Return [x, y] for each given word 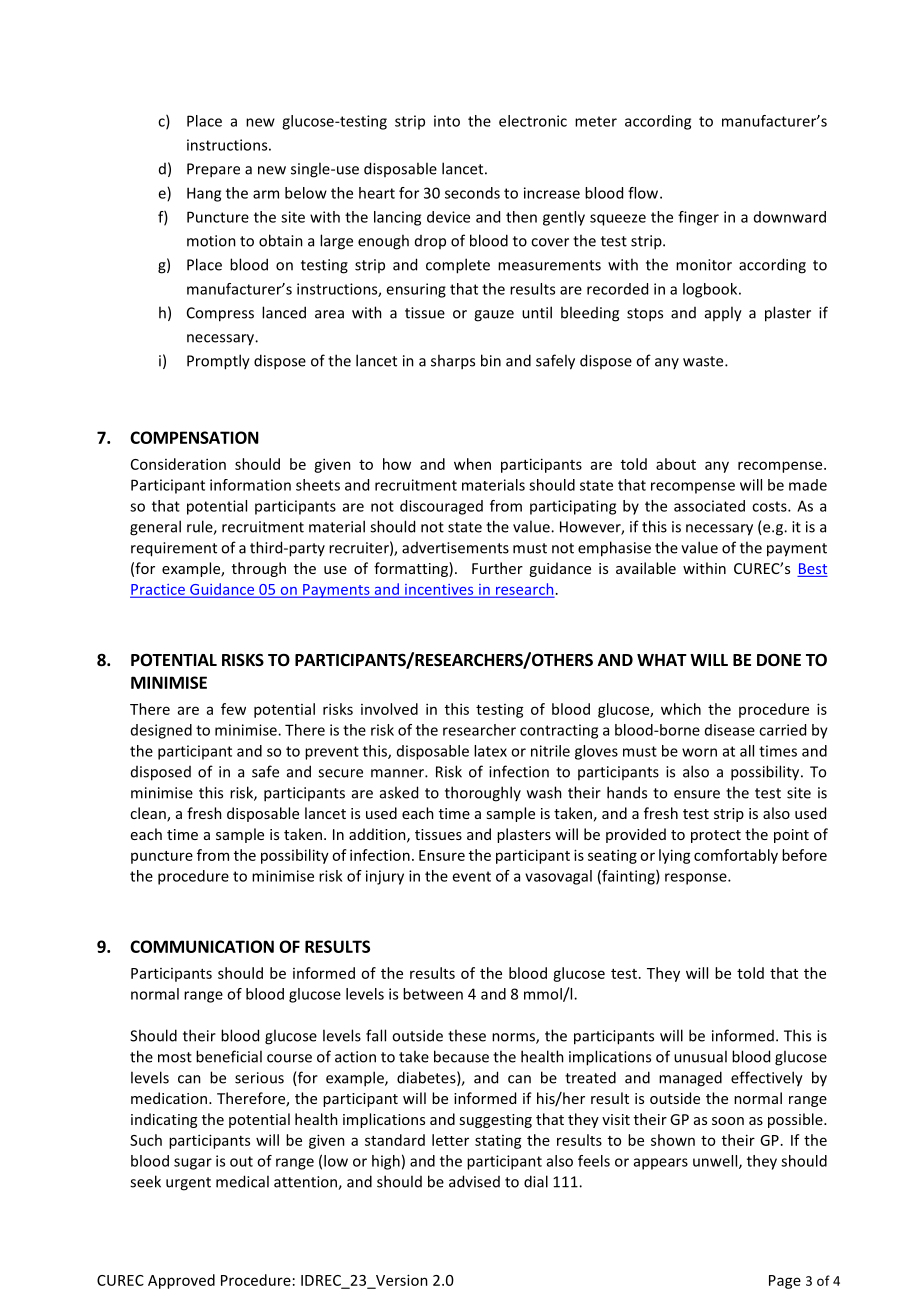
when [472, 464]
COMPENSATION [194, 437]
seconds [472, 193]
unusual [700, 1056]
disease [730, 730]
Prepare [213, 170]
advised [474, 1181]
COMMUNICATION [202, 946]
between [433, 994]
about [676, 464]
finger [698, 218]
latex [490, 751]
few [233, 709]
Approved [181, 1281]
